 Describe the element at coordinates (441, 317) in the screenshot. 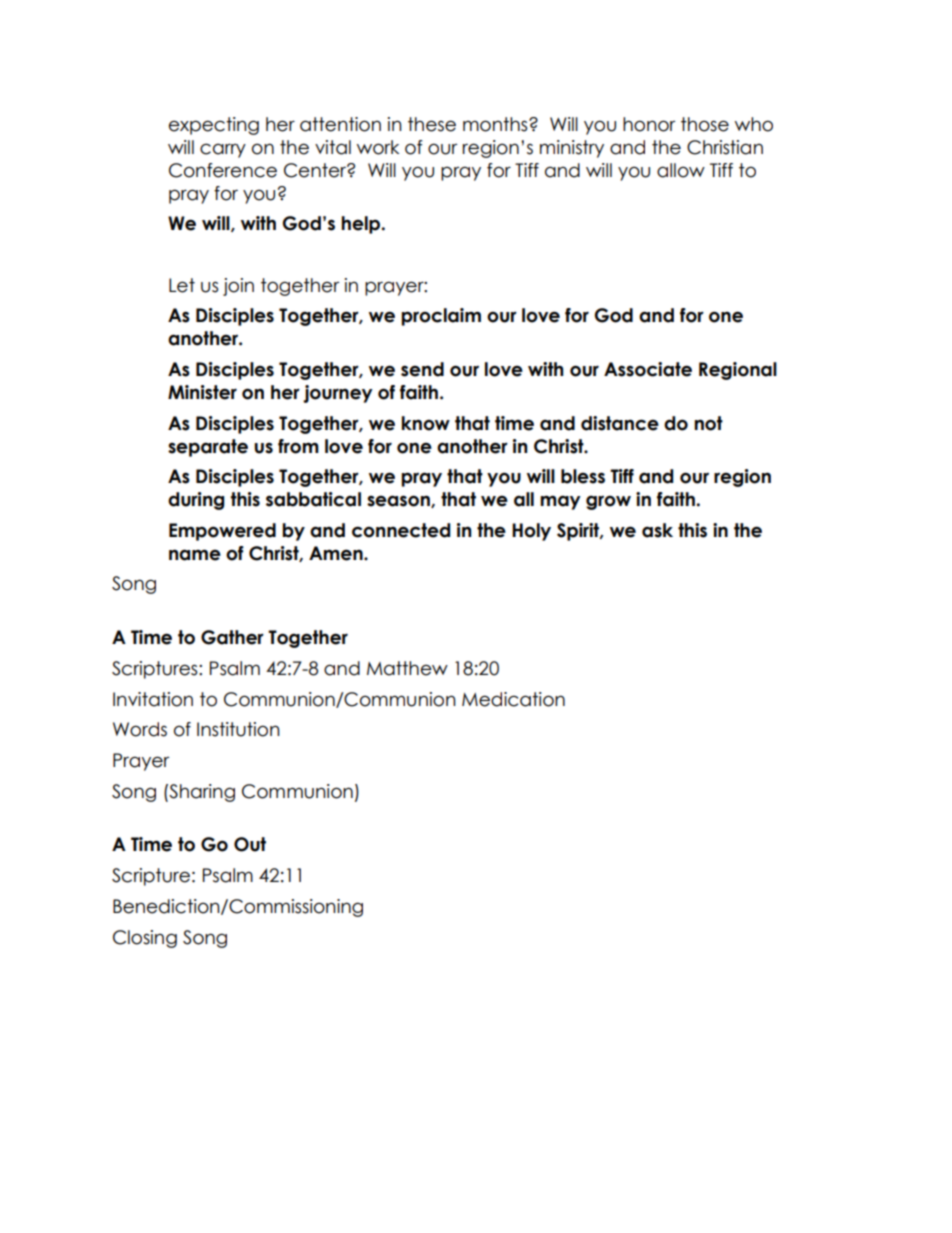

I see `proclaim` at that location.
